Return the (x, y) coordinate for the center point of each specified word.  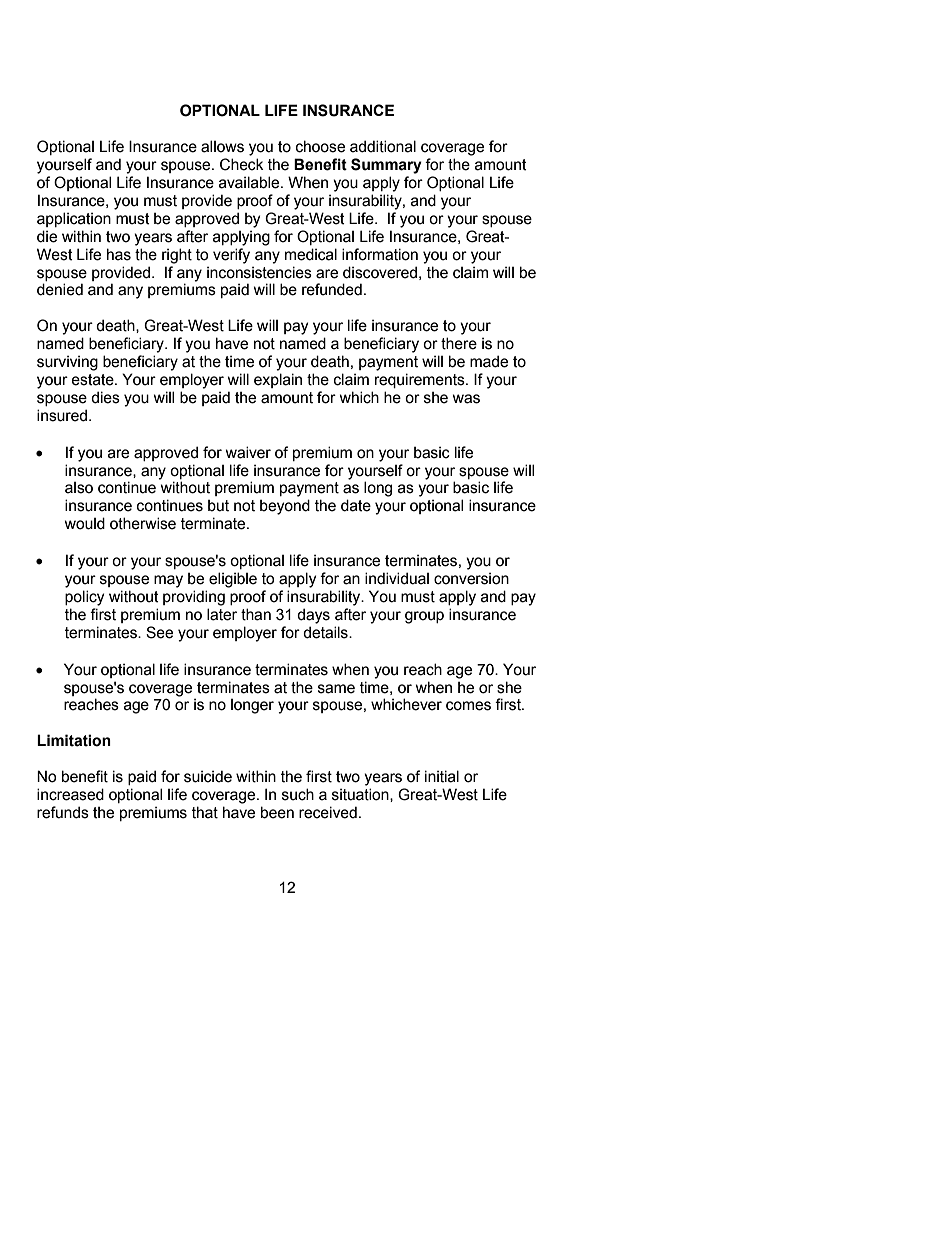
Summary (386, 166)
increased (70, 794)
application (74, 219)
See (159, 632)
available (250, 182)
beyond (285, 507)
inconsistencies (259, 272)
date (356, 505)
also (79, 488)
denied (60, 289)
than (256, 614)
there (459, 343)
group (424, 617)
